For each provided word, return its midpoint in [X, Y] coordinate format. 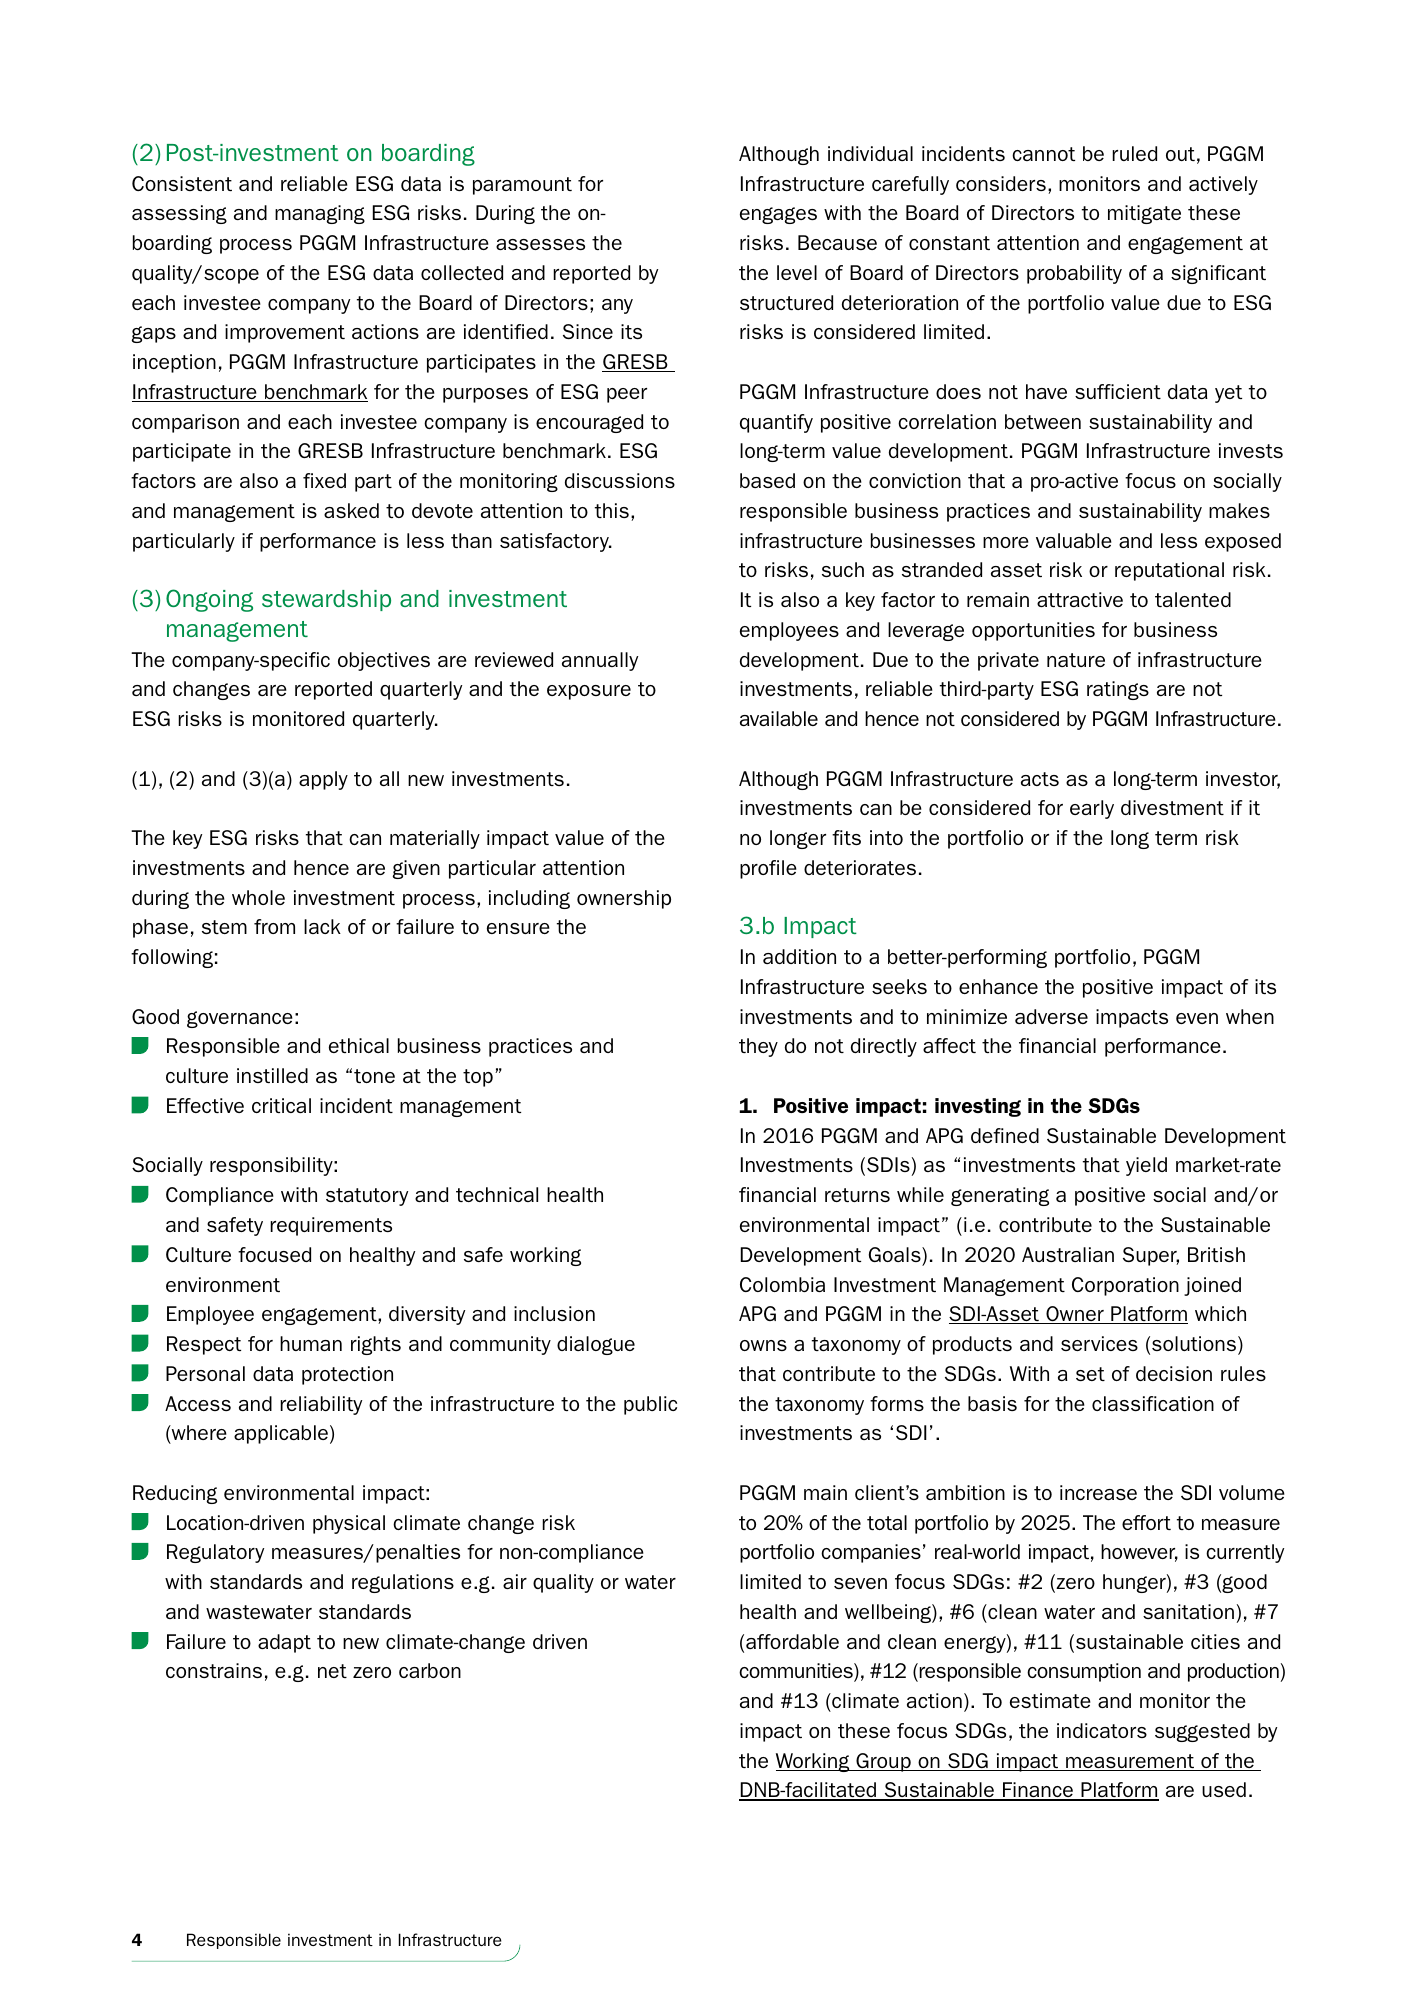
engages [778, 215]
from [274, 926]
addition [799, 956]
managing [320, 214]
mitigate [1144, 214]
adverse [1051, 1016]
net [332, 1671]
